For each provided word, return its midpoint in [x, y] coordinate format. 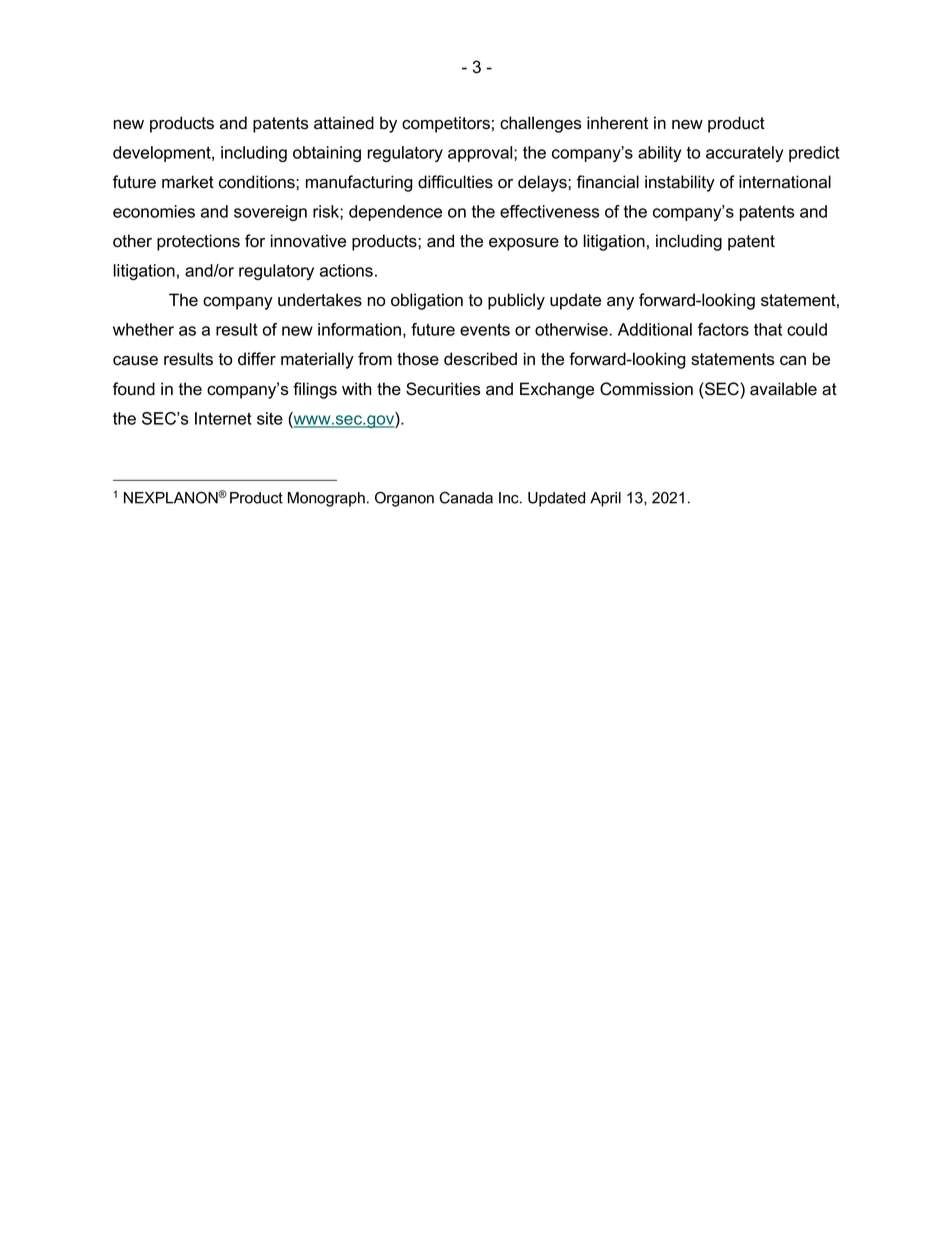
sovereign [270, 213]
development [163, 154]
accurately [744, 154]
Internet [223, 418]
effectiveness [549, 211]
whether [143, 329]
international [785, 182]
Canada [466, 498]
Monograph [326, 499]
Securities [443, 389]
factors [723, 329]
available [783, 389]
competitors [446, 124]
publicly [516, 301]
